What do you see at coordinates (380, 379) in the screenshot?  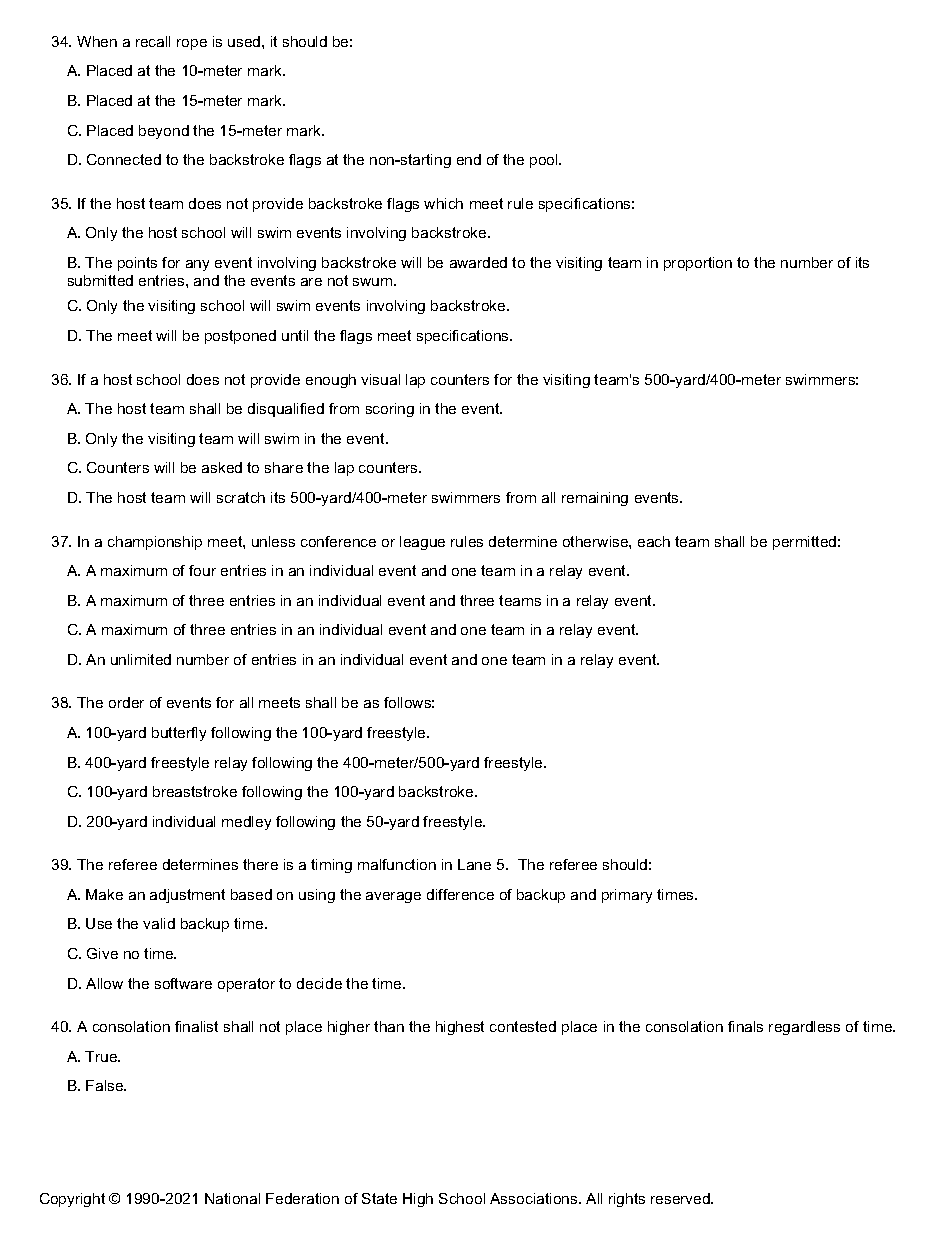 I see `visual` at bounding box center [380, 379].
